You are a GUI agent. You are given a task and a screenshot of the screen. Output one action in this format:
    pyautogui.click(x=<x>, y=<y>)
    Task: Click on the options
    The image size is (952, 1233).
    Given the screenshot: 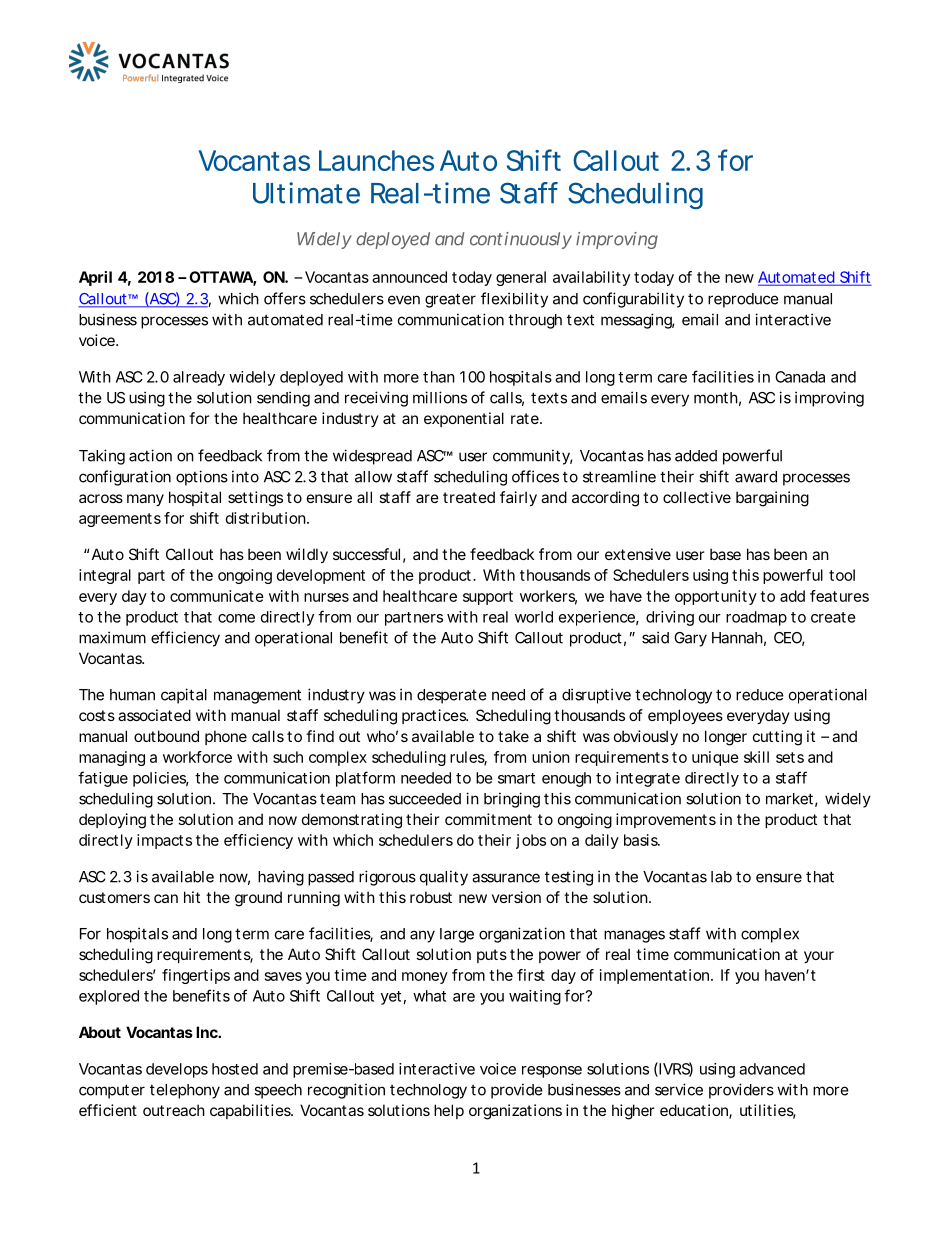 What is the action you would take?
    pyautogui.click(x=202, y=478)
